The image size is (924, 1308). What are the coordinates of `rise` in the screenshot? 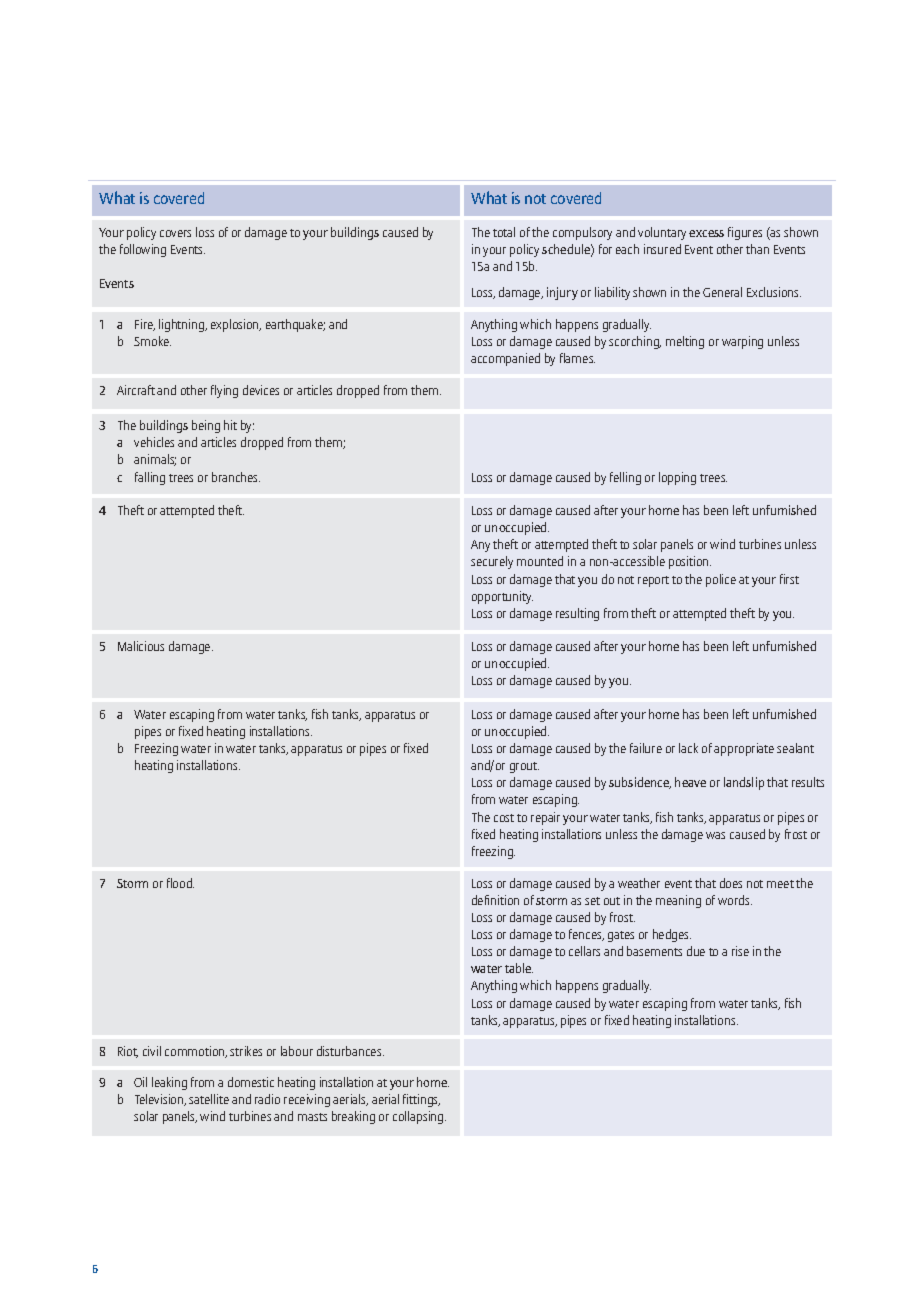 It's located at (740, 951).
